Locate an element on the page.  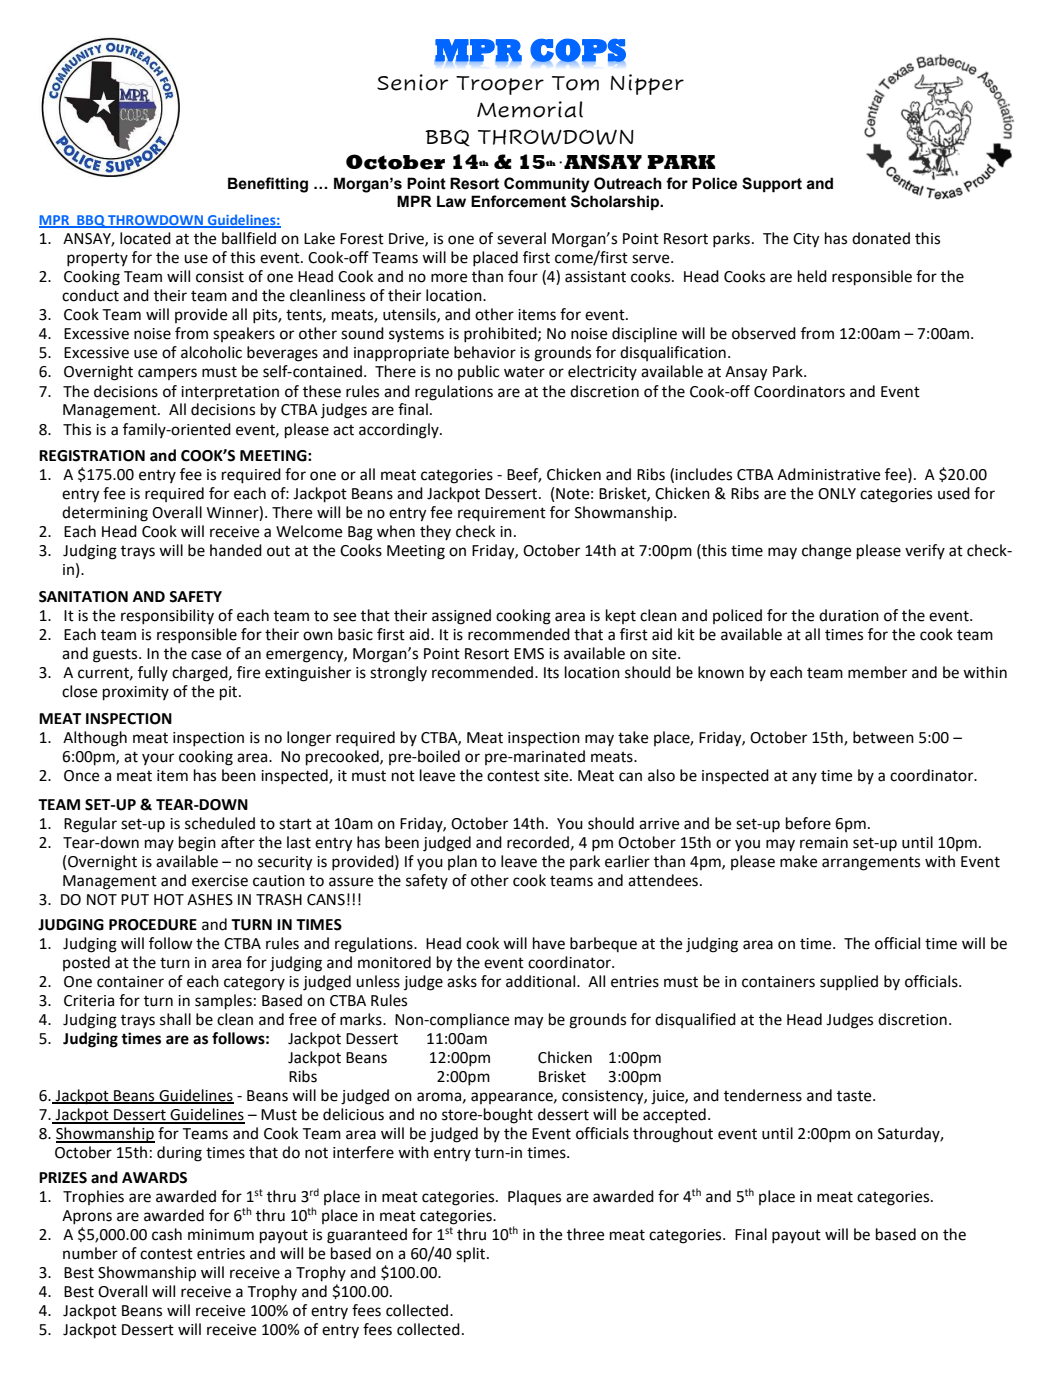
Support is located at coordinates (772, 185).
